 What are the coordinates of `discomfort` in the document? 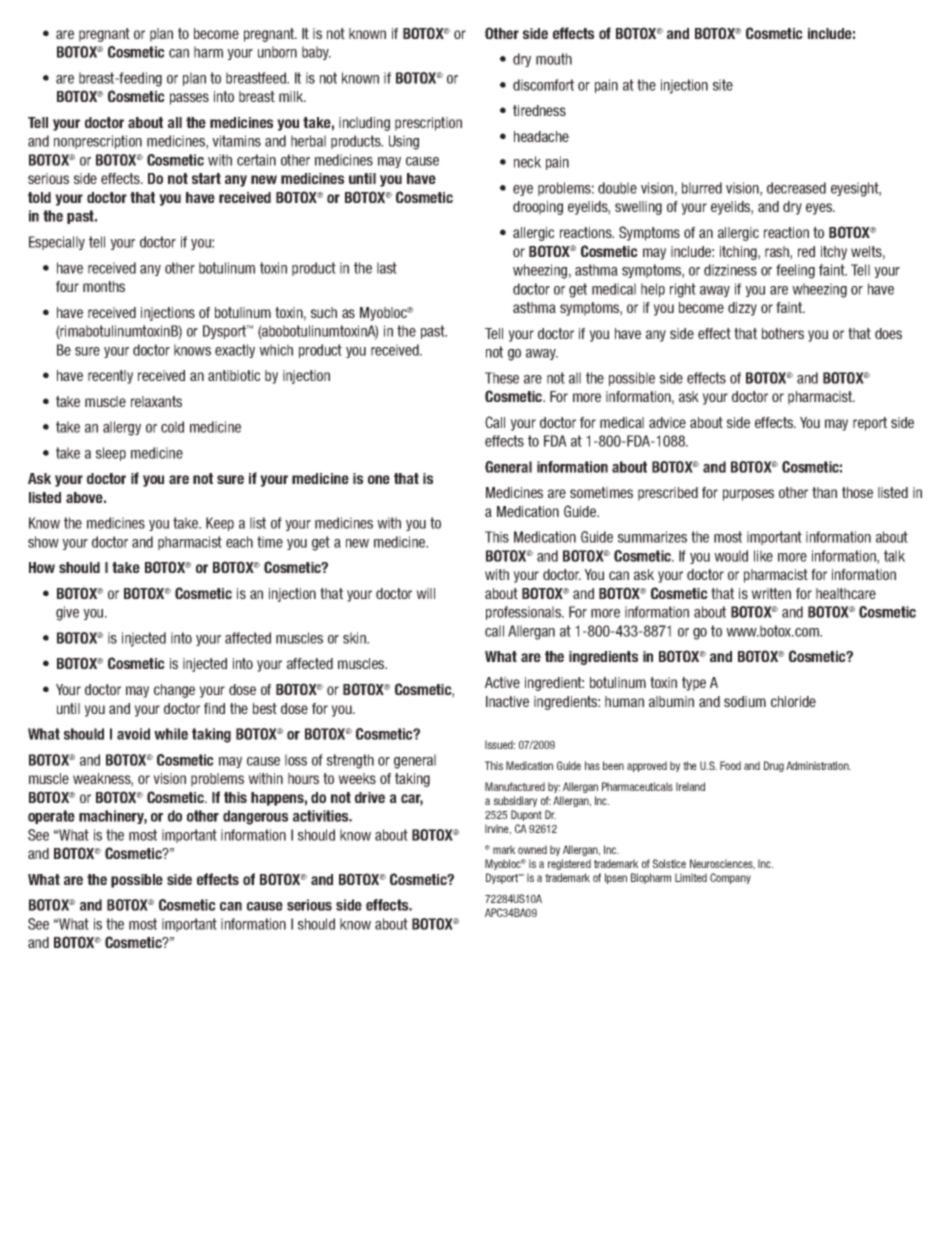 It's located at (543, 85).
